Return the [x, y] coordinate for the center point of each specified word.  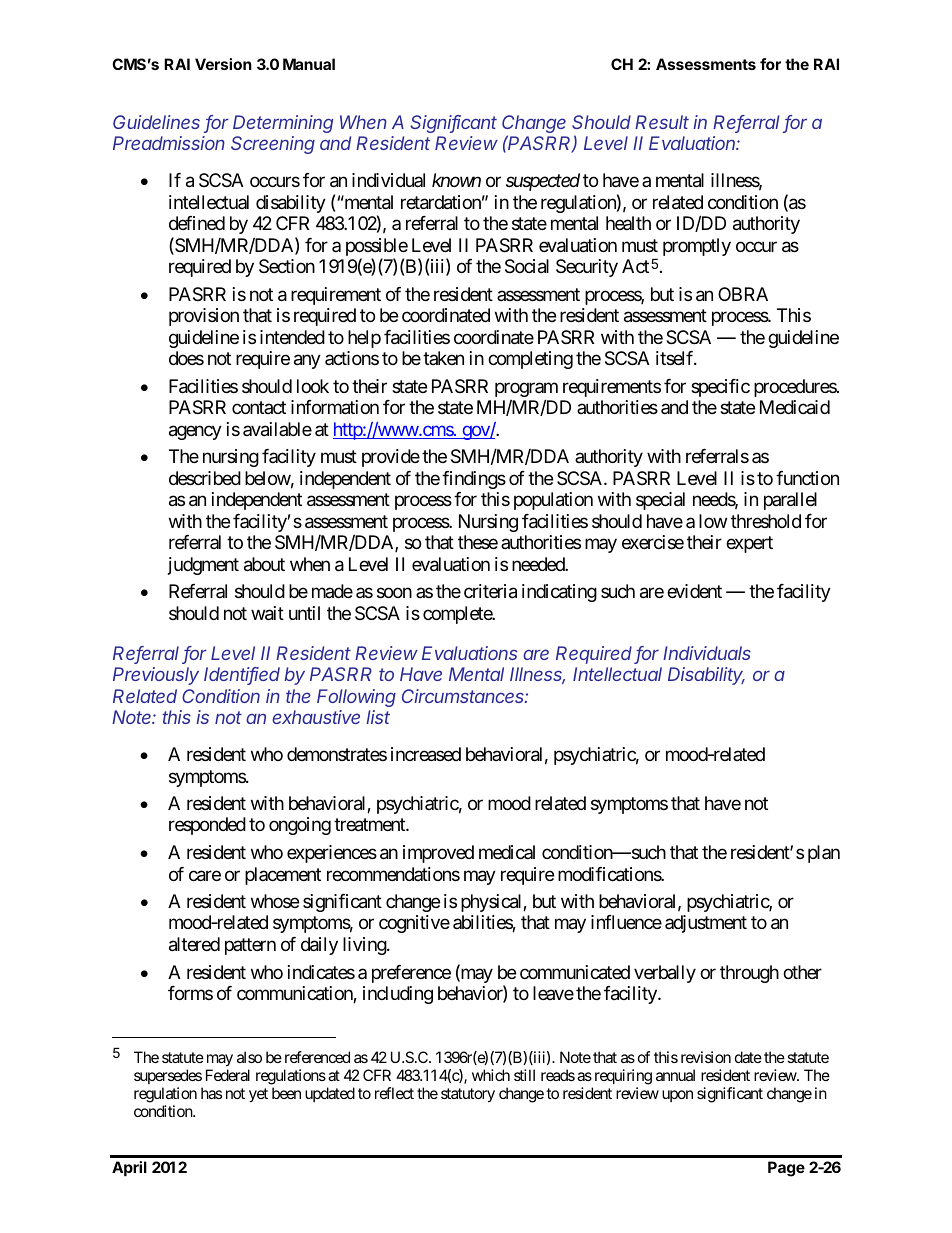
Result [662, 122]
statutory [468, 1095]
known [456, 180]
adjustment [706, 924]
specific [720, 388]
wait [267, 613]
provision [204, 317]
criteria [490, 591]
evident [694, 591]
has [211, 1093]
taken [443, 358]
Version [223, 64]
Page [786, 1169]
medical [507, 852]
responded [207, 826]
